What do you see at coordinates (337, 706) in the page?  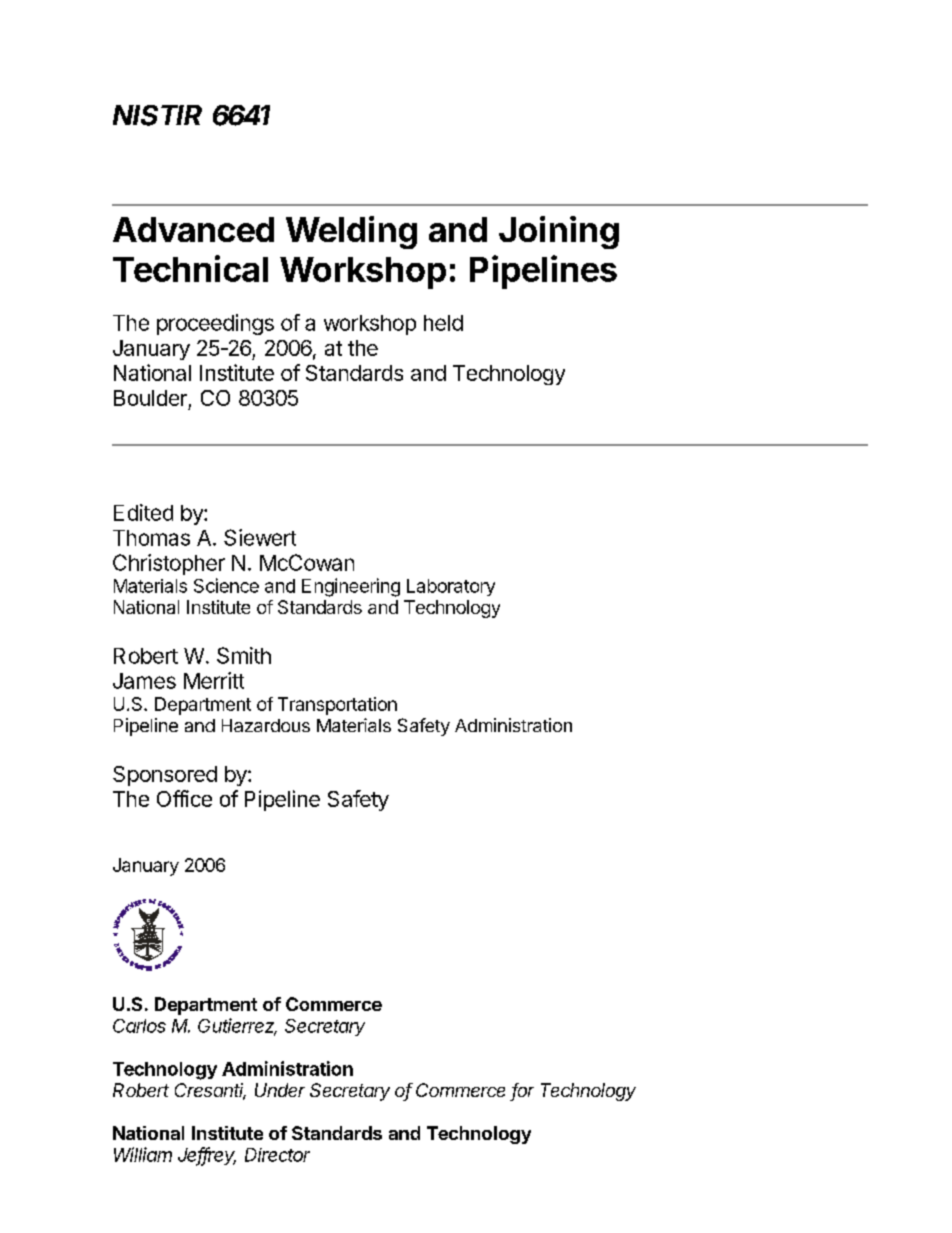 I see `Transportation` at bounding box center [337, 706].
